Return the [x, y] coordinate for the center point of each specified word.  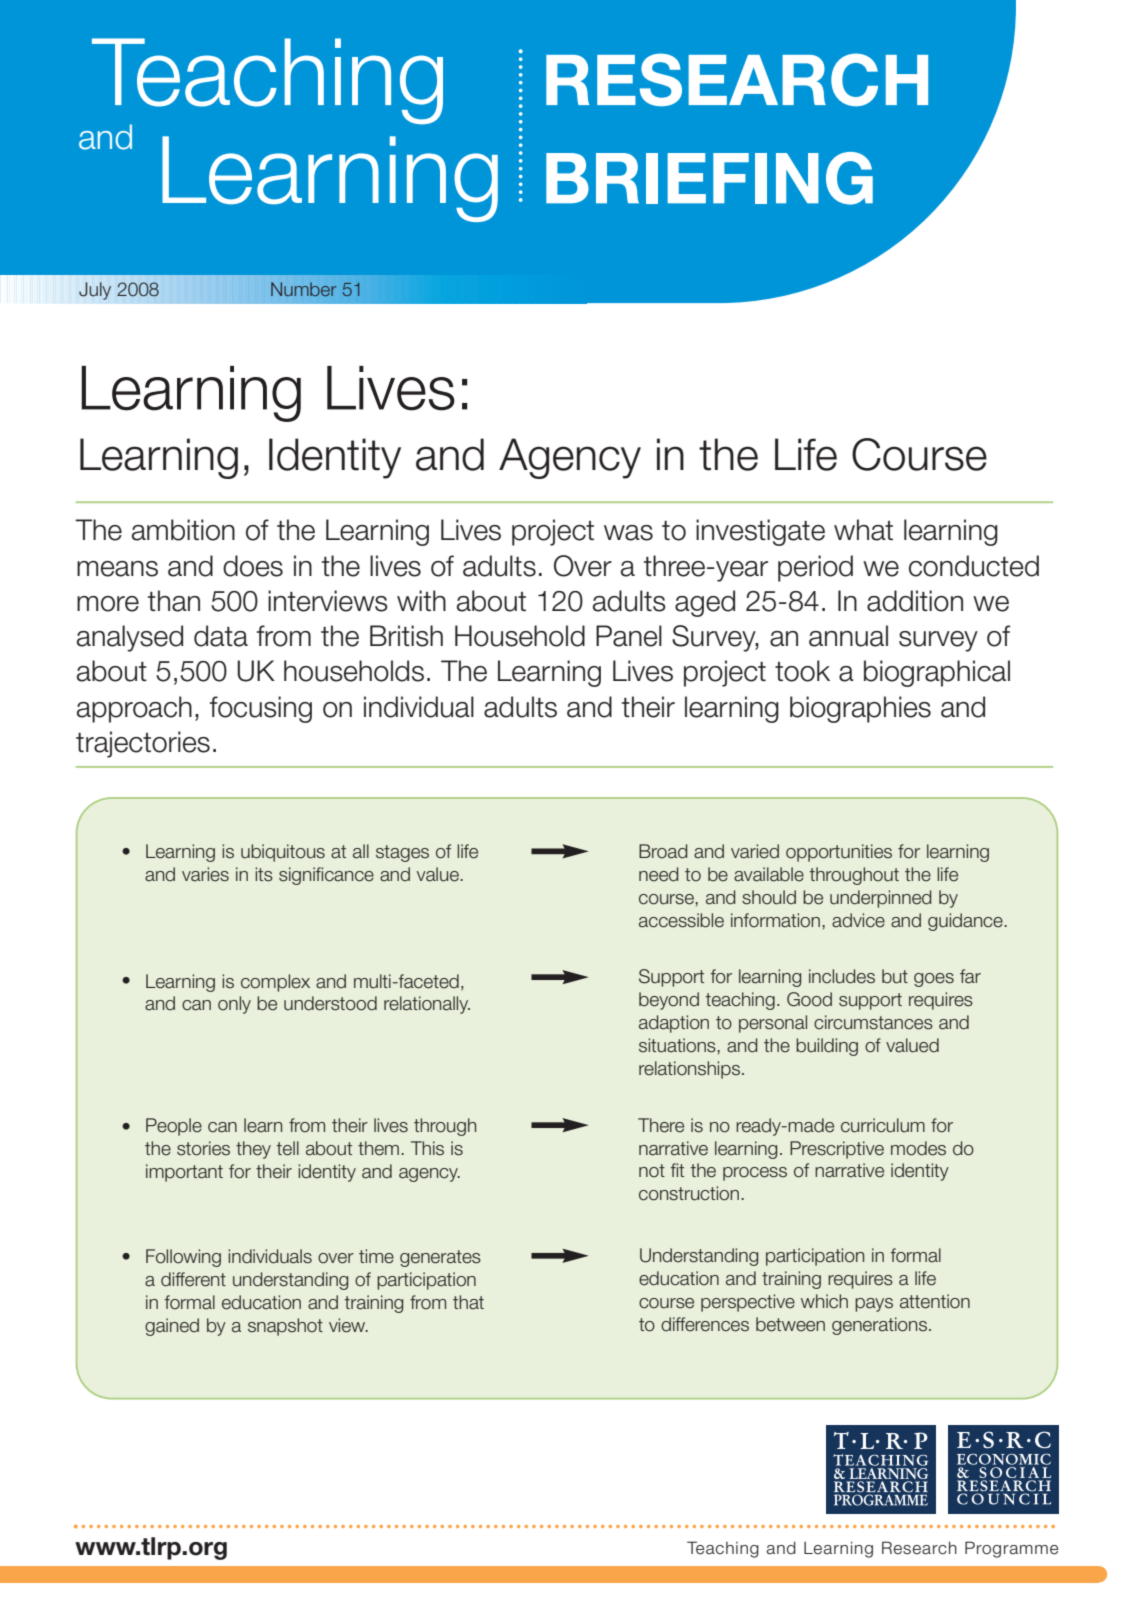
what [863, 530]
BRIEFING [709, 178]
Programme [1011, 1549]
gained [172, 1327]
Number [304, 289]
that [468, 1302]
